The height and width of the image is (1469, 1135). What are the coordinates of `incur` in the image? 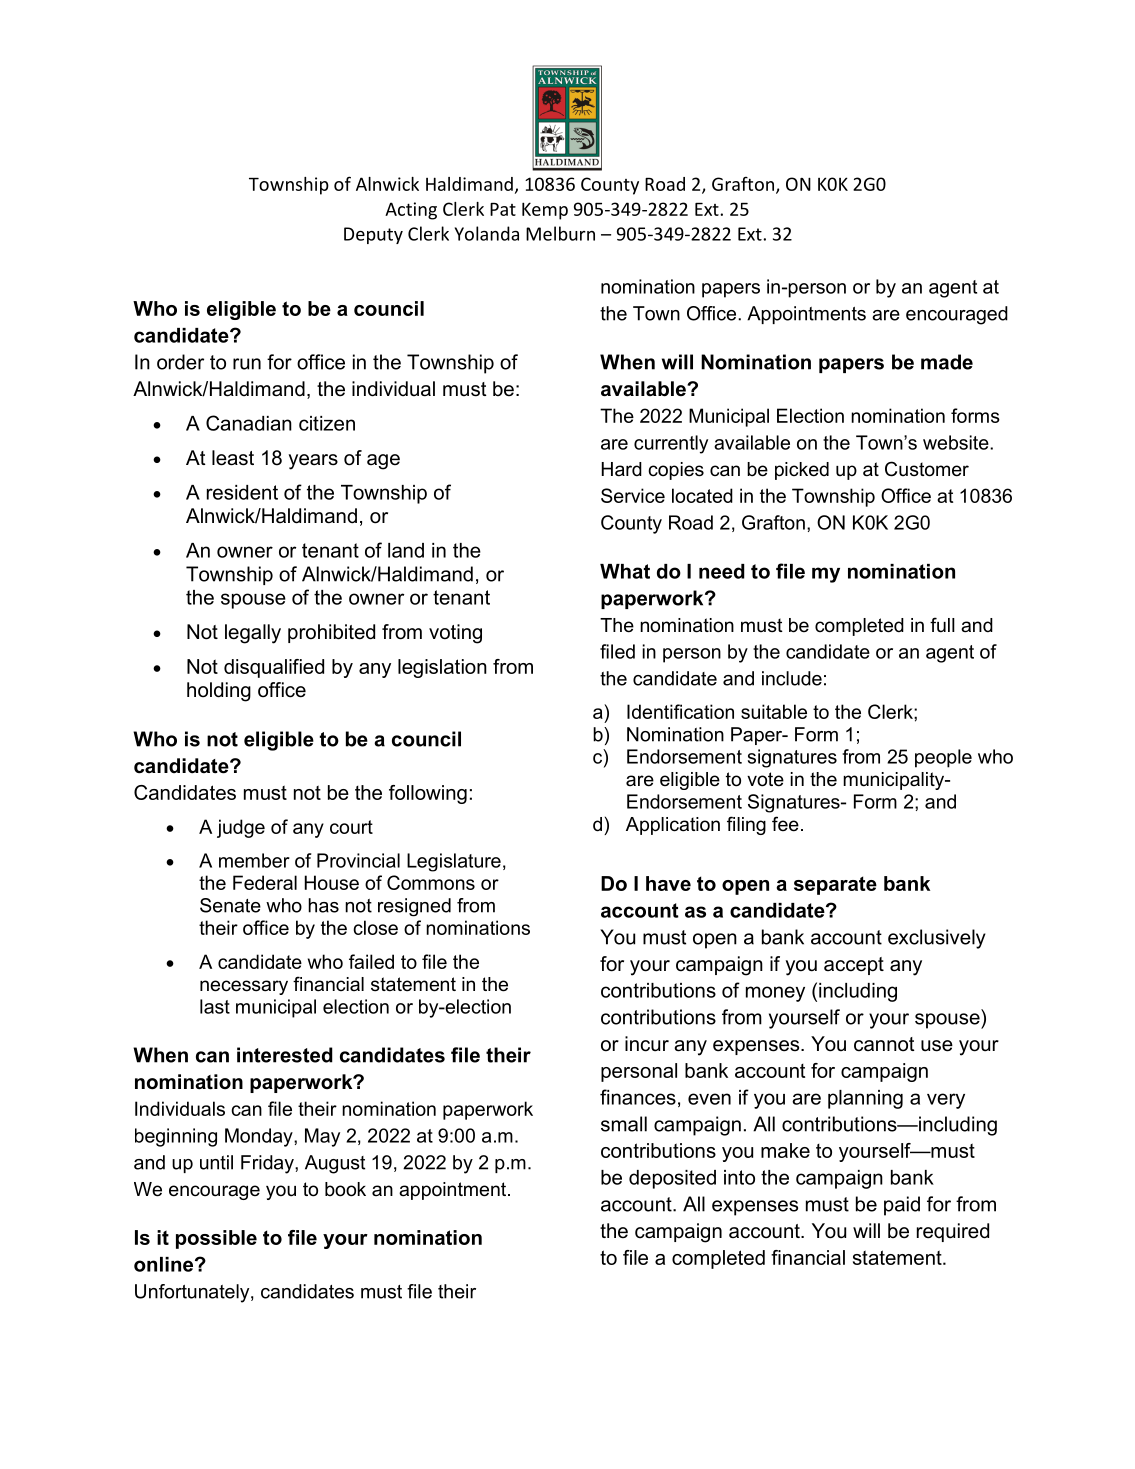 It's located at (647, 1044).
